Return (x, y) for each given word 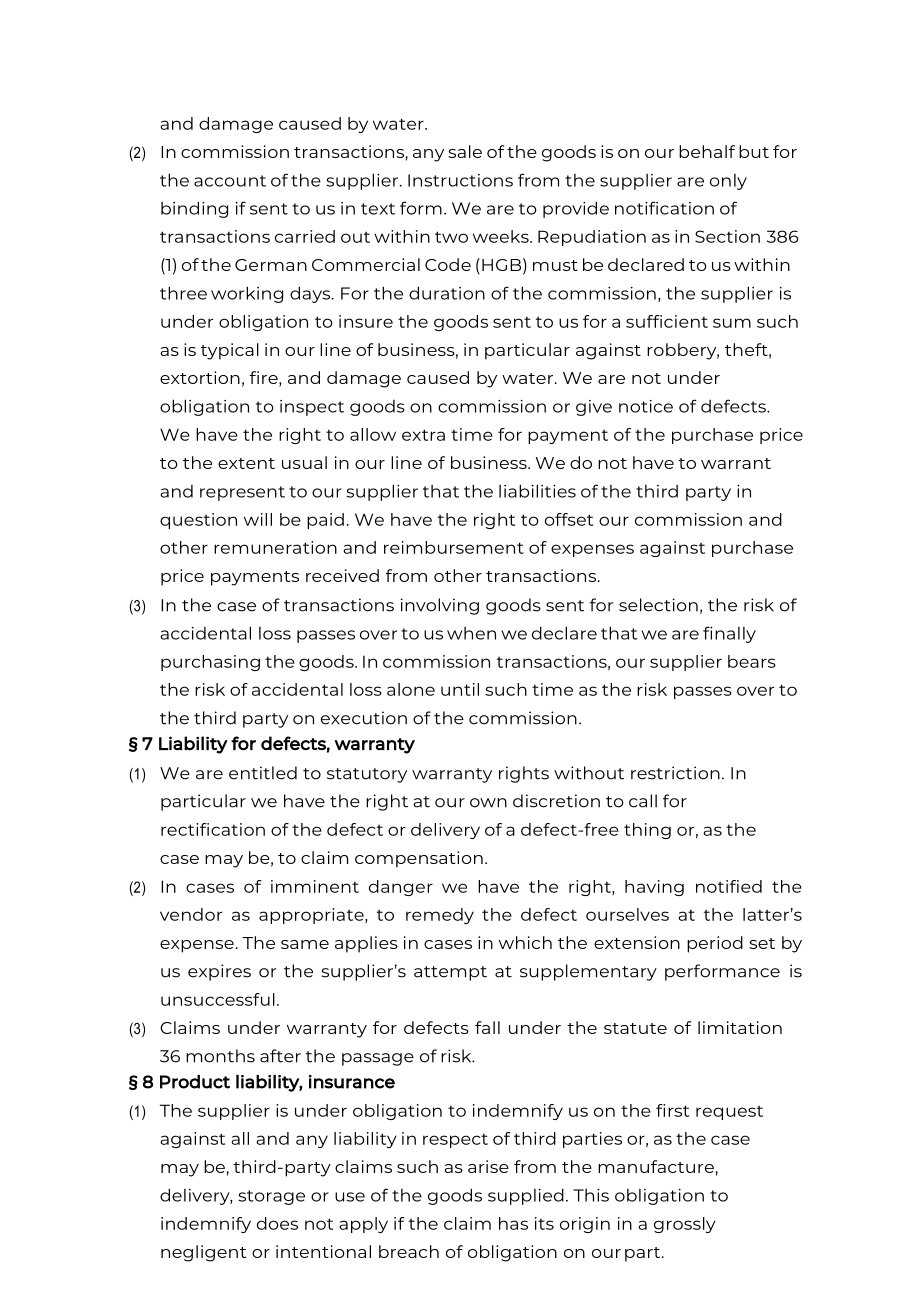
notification (664, 208)
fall (487, 1027)
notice (646, 406)
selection (658, 605)
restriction (675, 773)
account (230, 181)
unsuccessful (218, 999)
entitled (263, 773)
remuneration (275, 547)
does (277, 1223)
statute (635, 1028)
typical (230, 351)
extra (423, 435)
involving (440, 606)
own (488, 803)
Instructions (460, 180)
